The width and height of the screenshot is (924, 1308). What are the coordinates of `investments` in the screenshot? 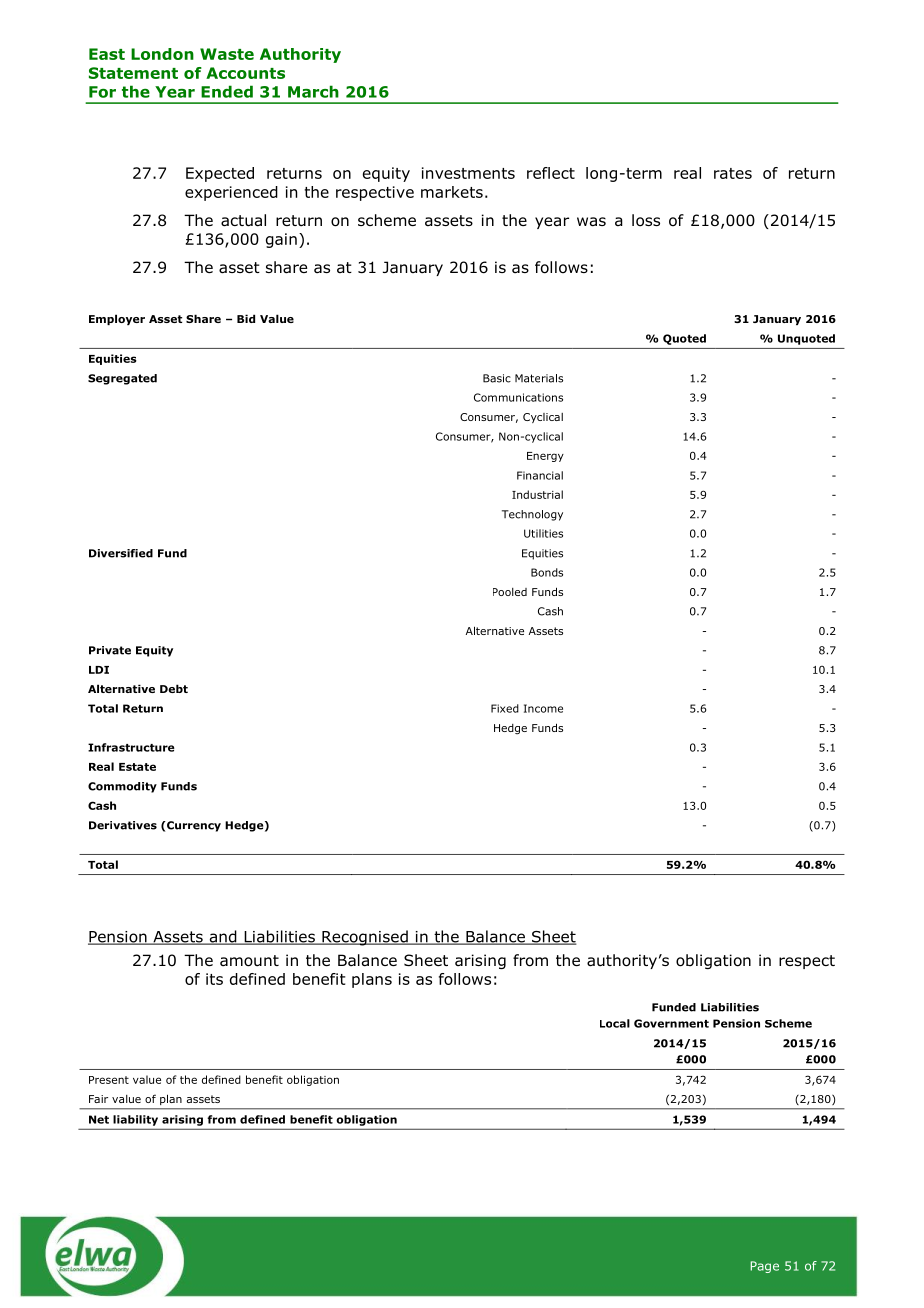 It's located at (468, 173).
